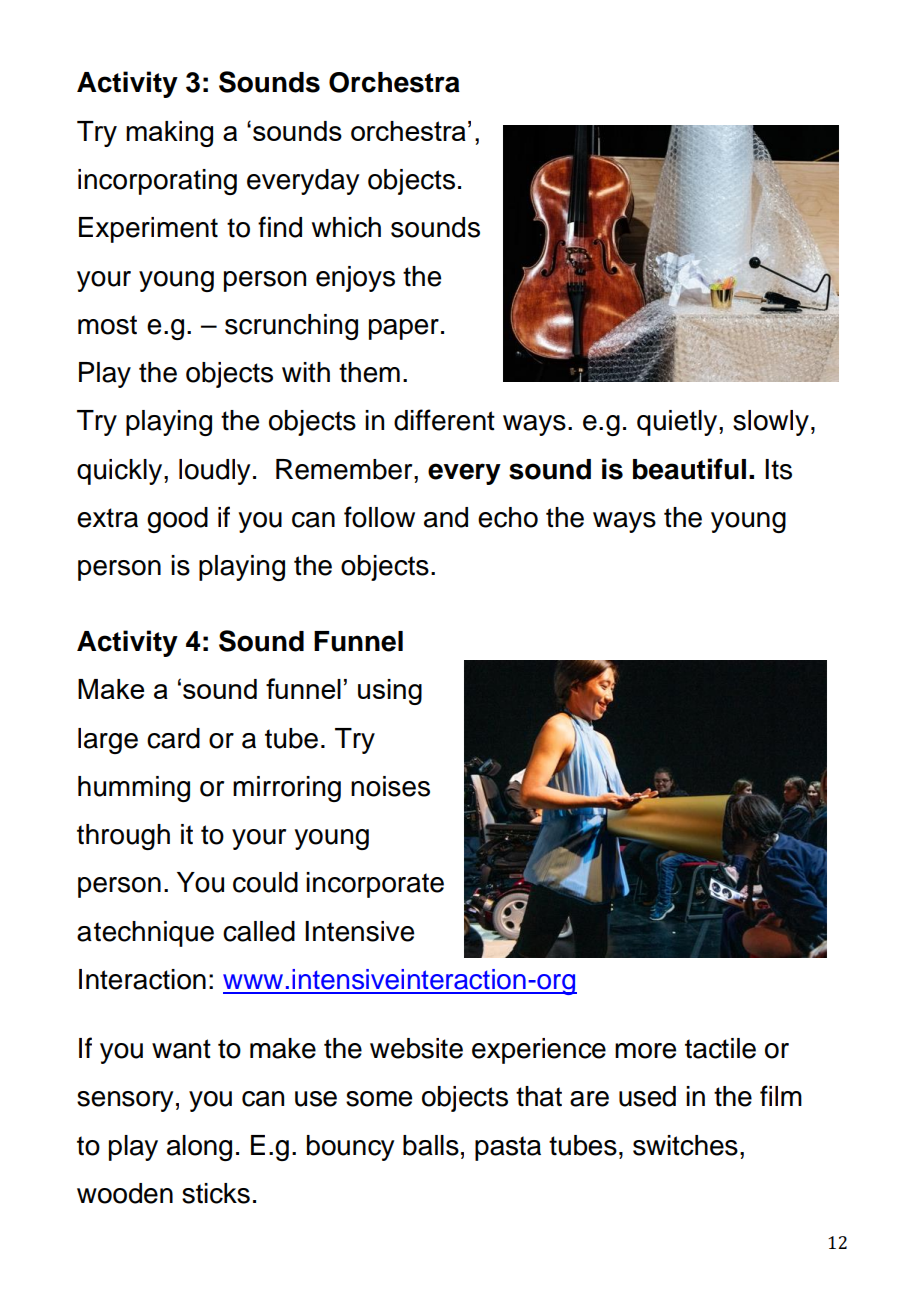 The width and height of the document is (924, 1308). Describe the element at coordinates (173, 738) in the document. I see `card` at that location.
